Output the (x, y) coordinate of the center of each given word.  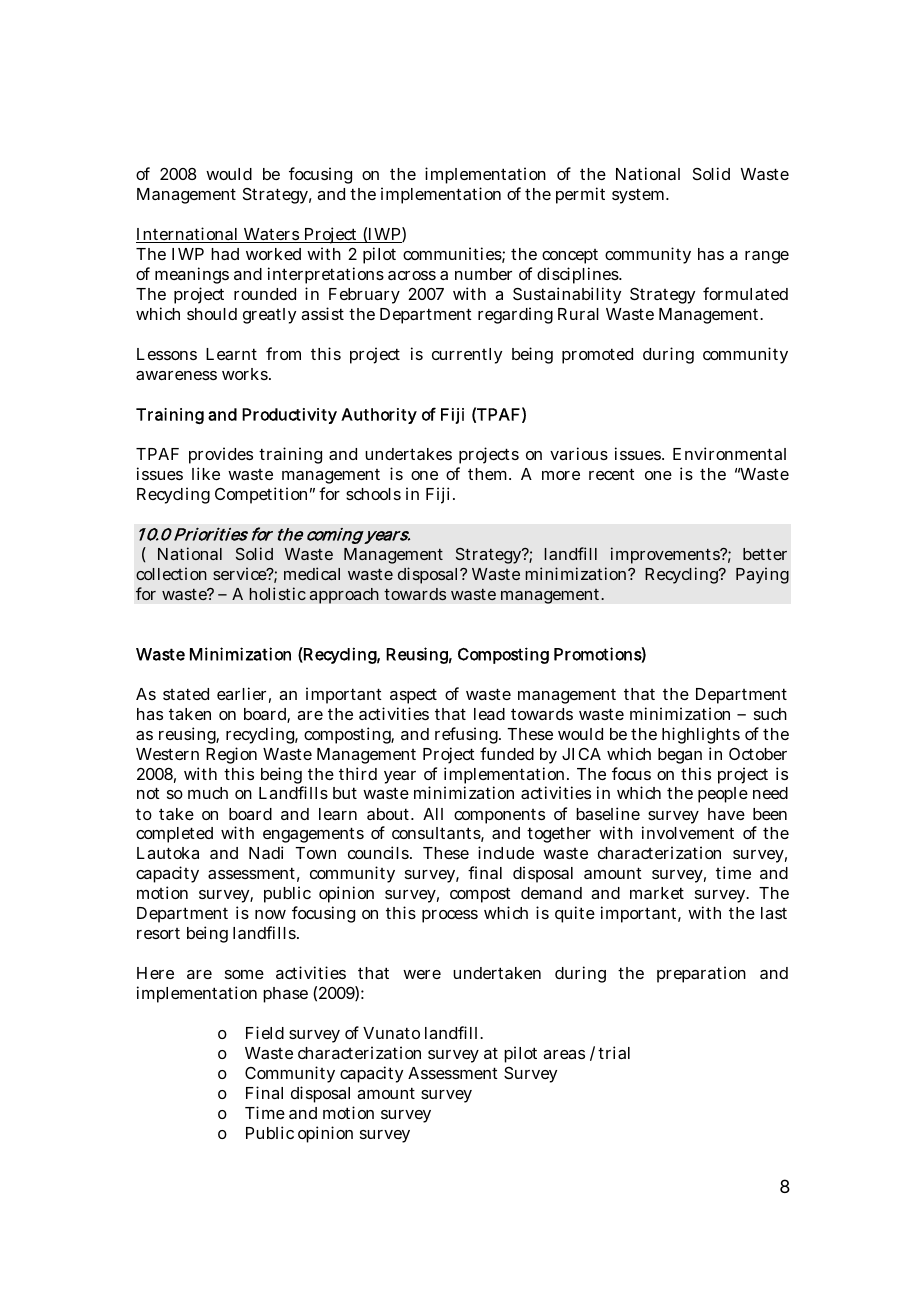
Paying (762, 575)
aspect (413, 696)
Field (265, 1032)
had (225, 254)
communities (452, 253)
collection (171, 573)
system (638, 196)
